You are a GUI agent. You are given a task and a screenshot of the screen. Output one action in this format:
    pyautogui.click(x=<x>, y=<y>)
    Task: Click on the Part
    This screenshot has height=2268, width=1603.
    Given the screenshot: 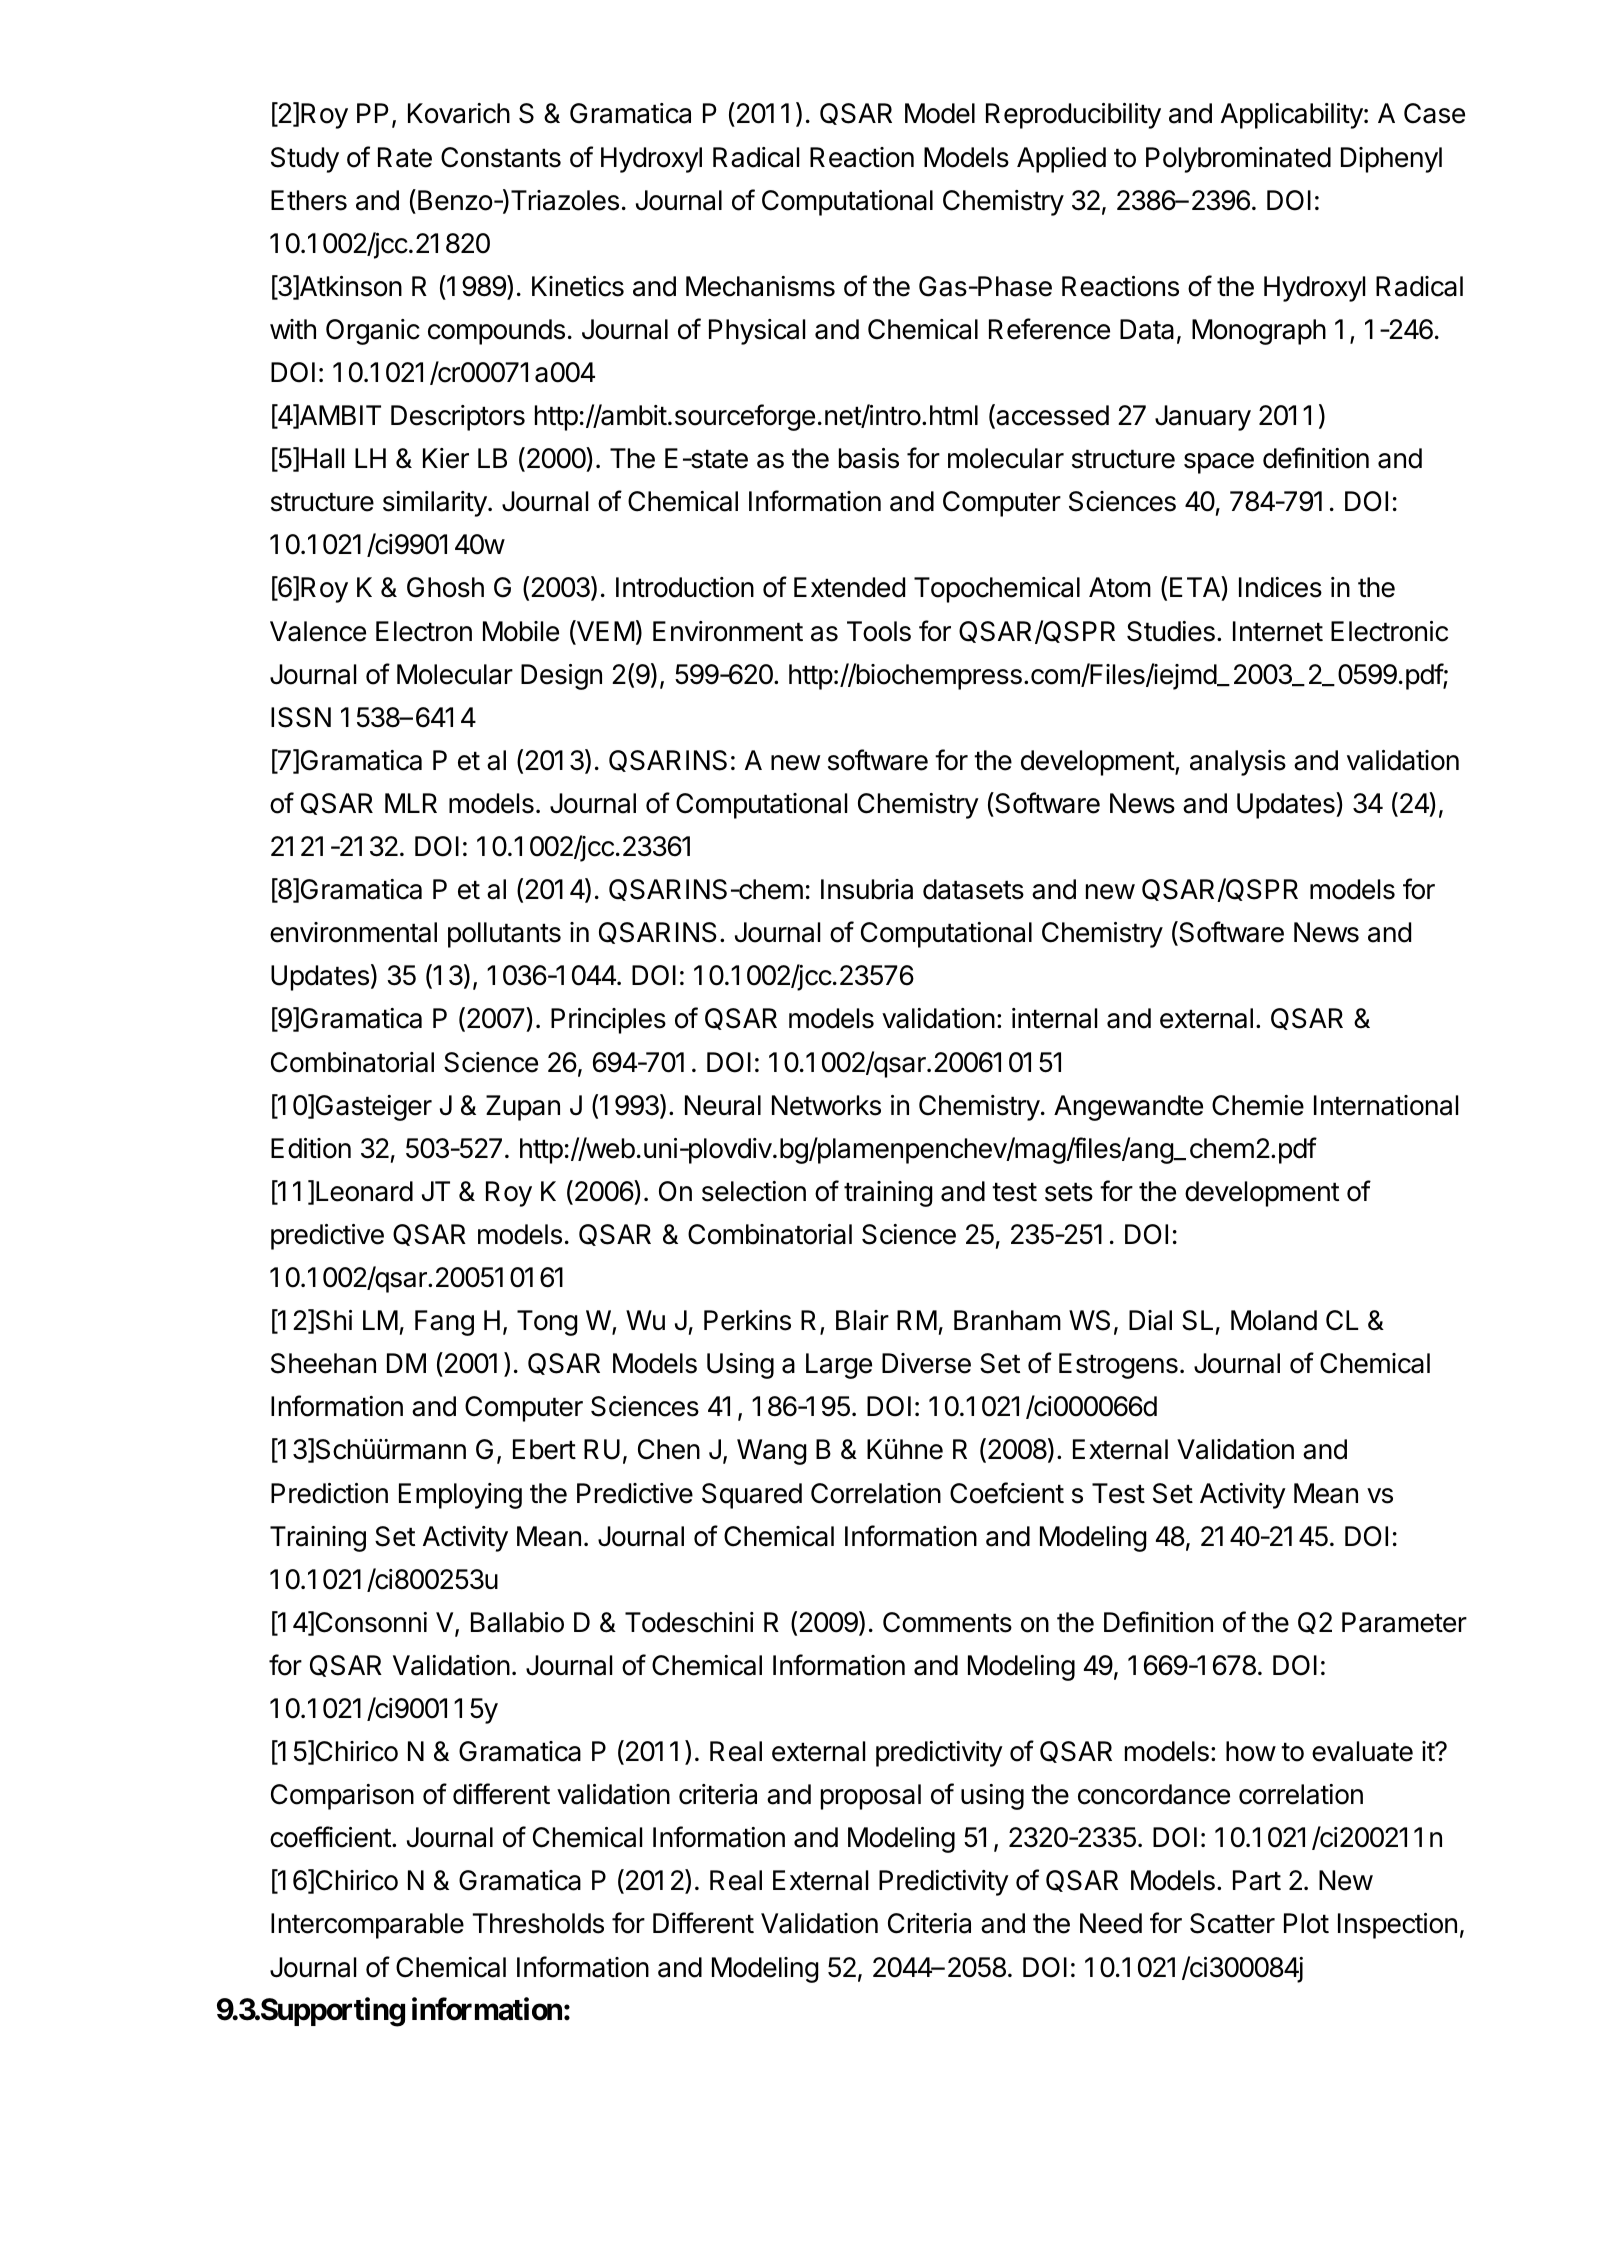 What is the action you would take?
    pyautogui.click(x=1257, y=1880)
